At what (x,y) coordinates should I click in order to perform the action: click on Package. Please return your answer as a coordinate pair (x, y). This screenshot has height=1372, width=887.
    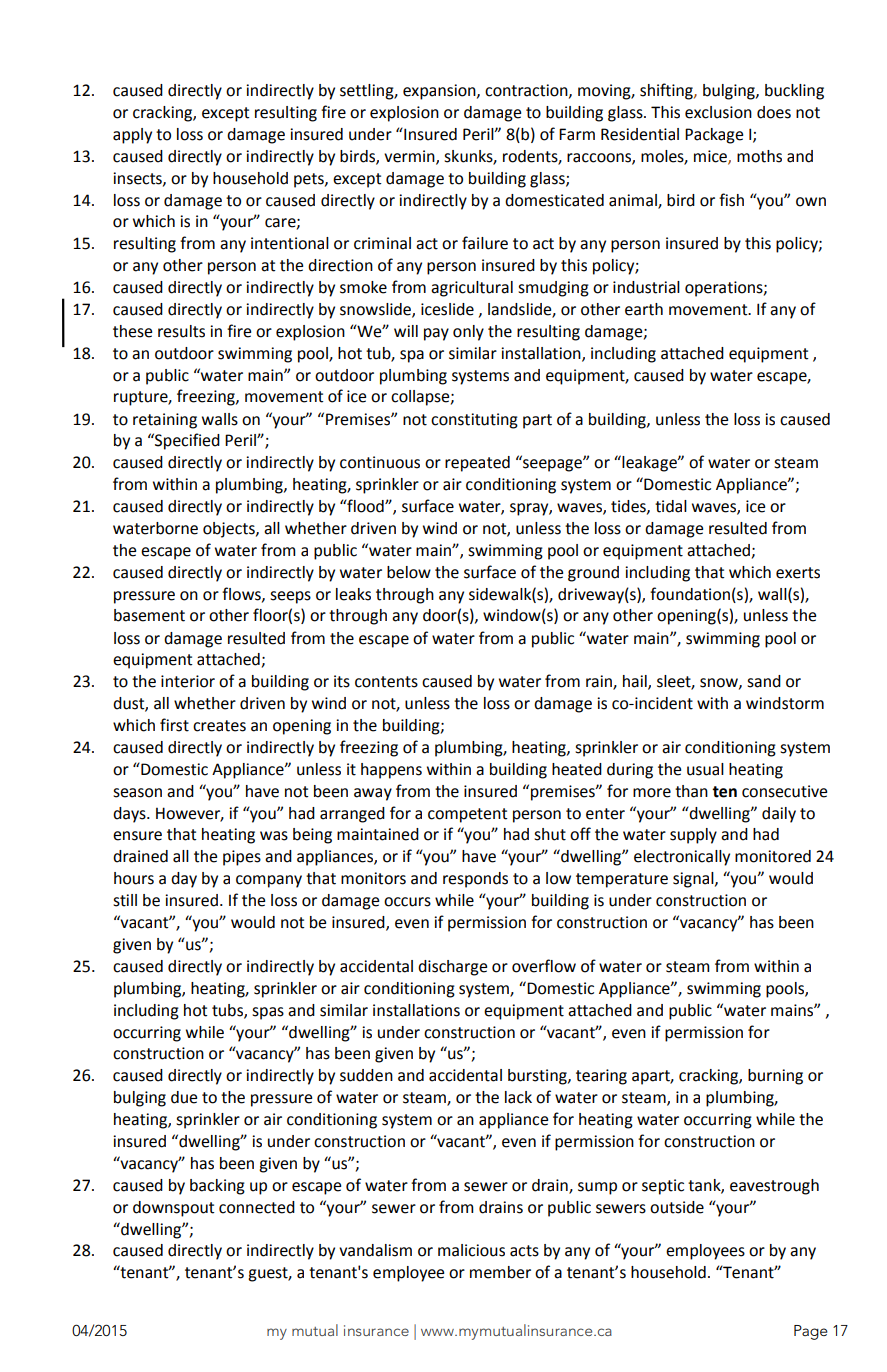
    Looking at the image, I should click on (714, 136).
